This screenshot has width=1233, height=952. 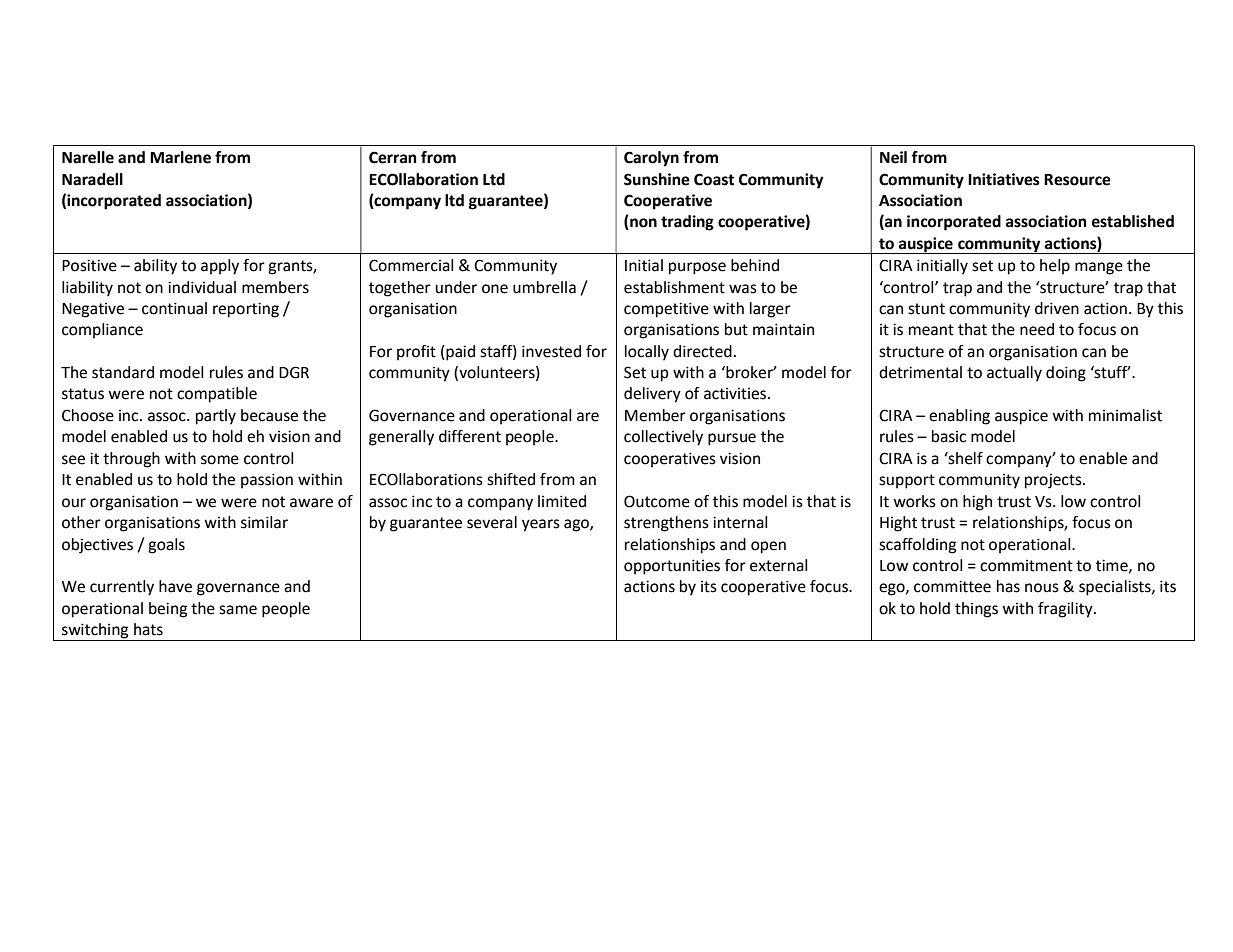 What do you see at coordinates (174, 308) in the screenshot?
I see `continual` at bounding box center [174, 308].
